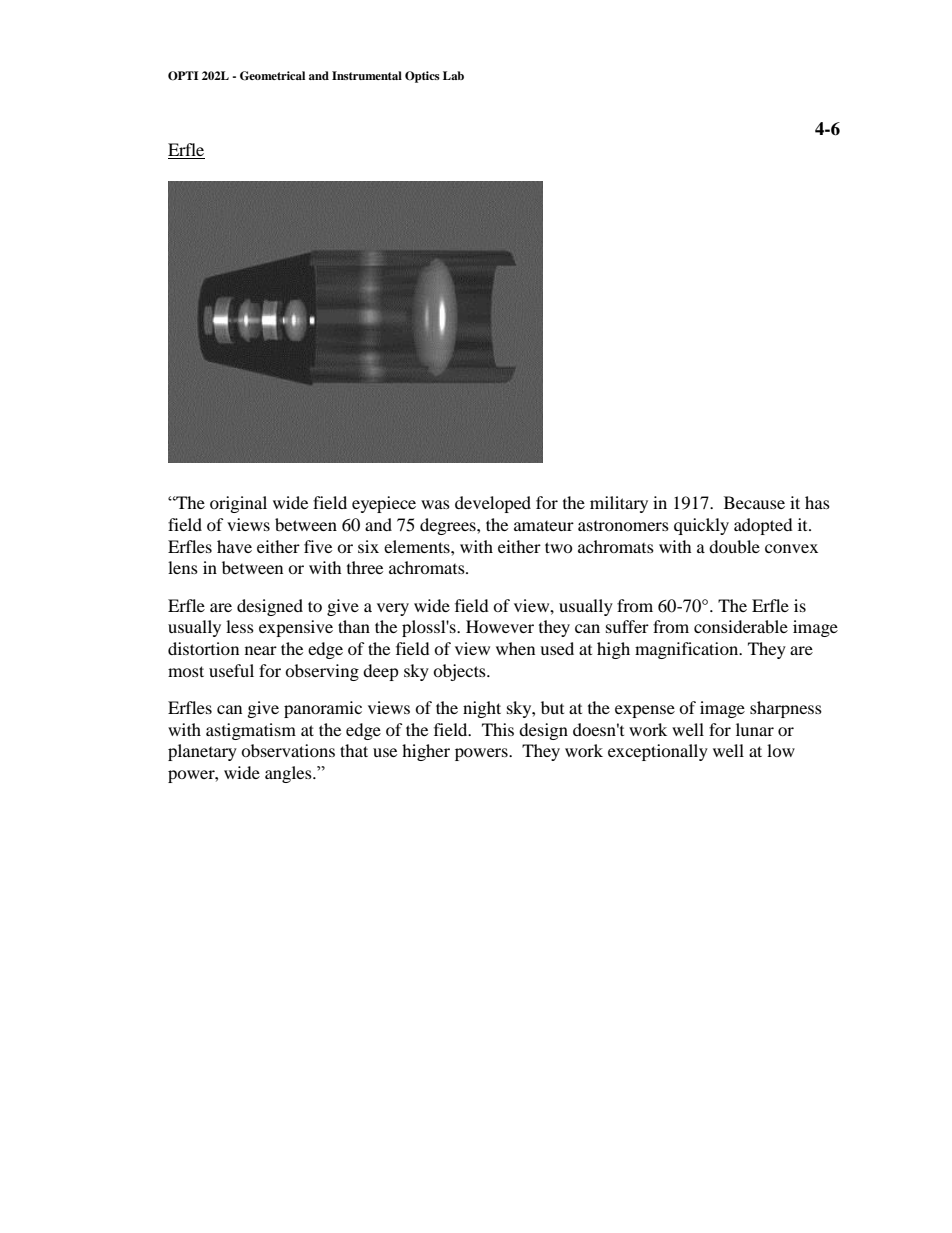 Image resolution: width=952 pixels, height=1233 pixels. What do you see at coordinates (288, 750) in the screenshot?
I see `observations` at bounding box center [288, 750].
